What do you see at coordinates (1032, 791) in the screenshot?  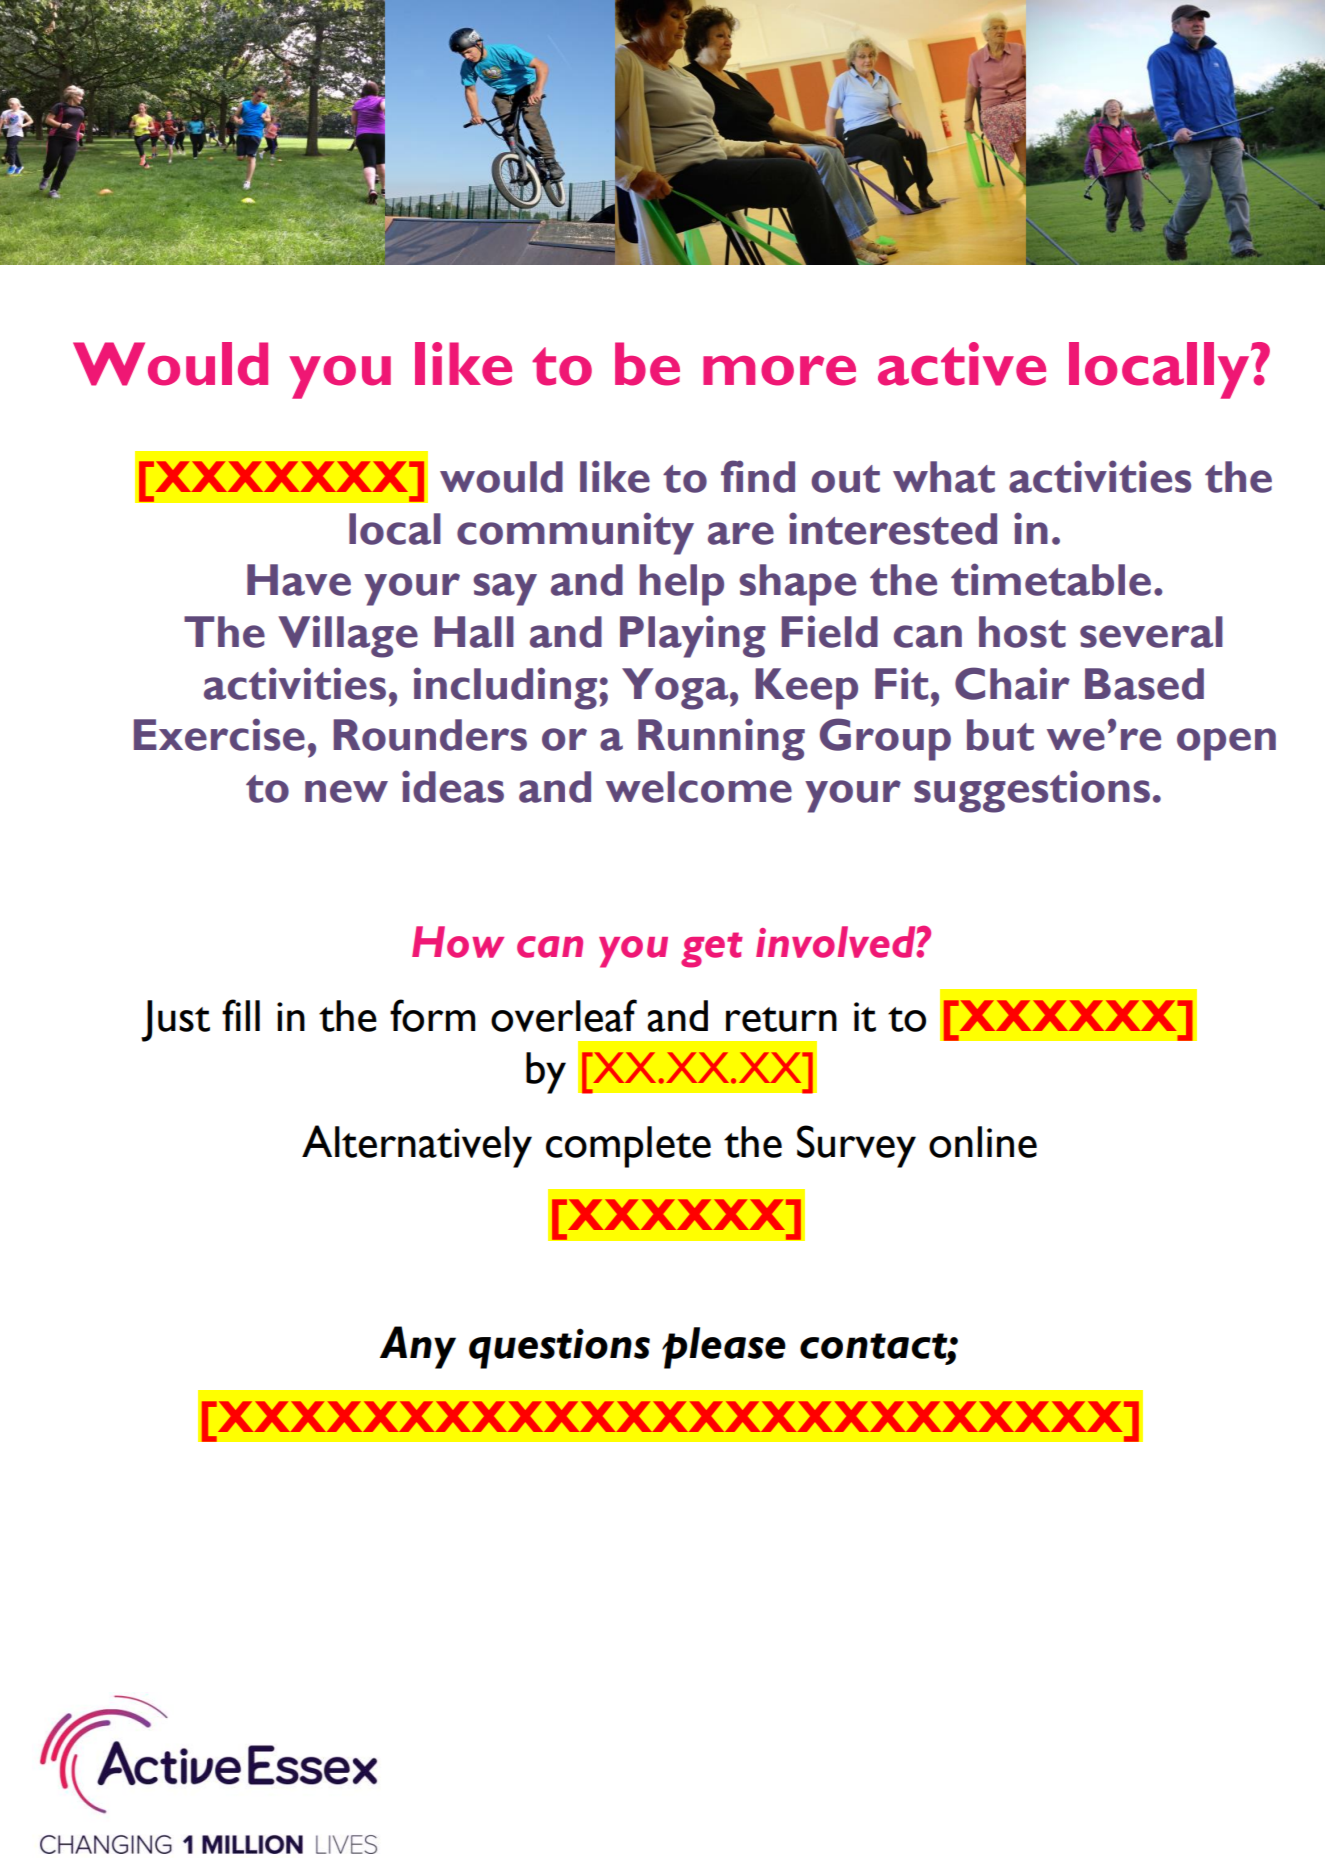 I see `suggestions` at bounding box center [1032, 791].
